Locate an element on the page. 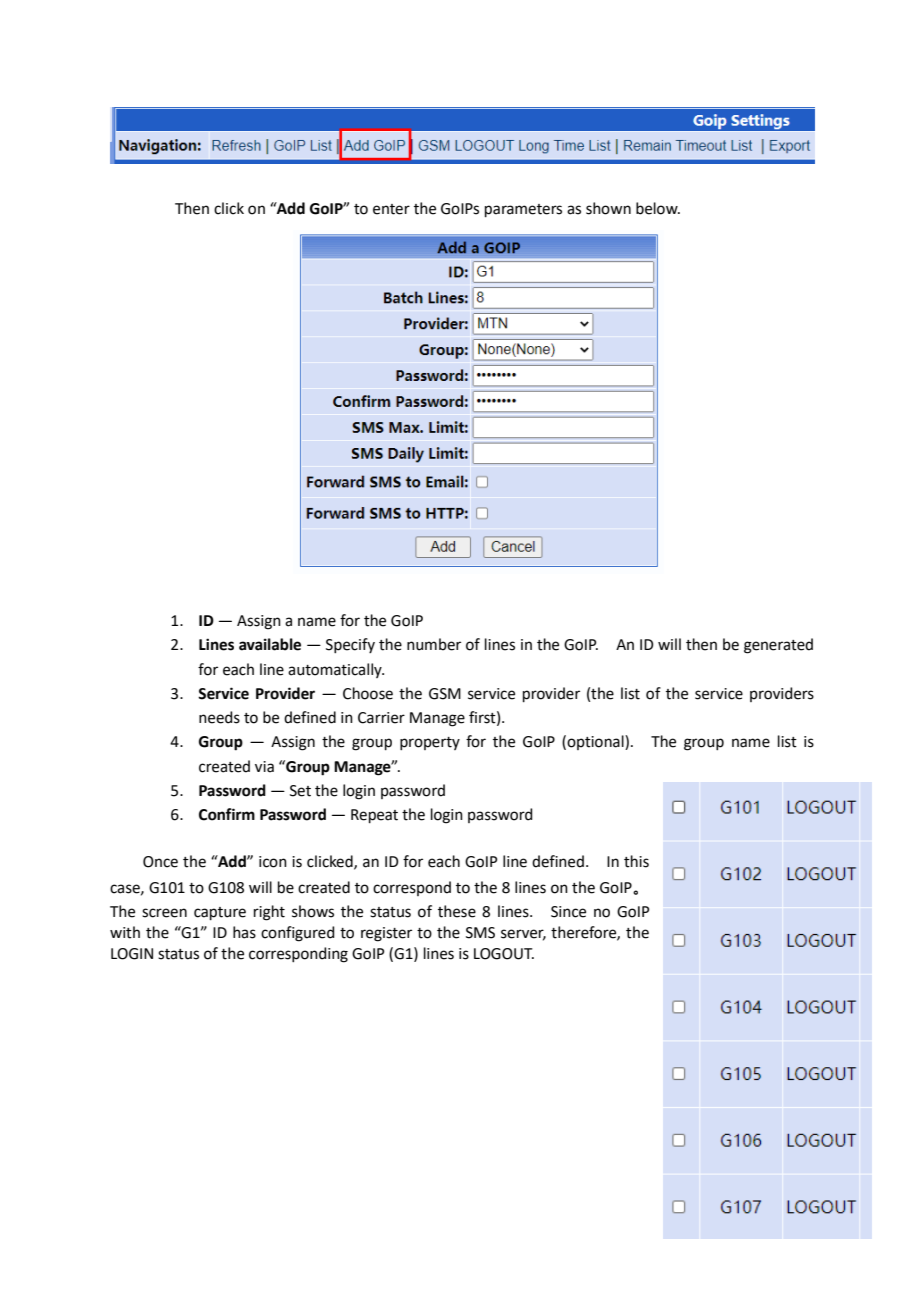 The image size is (924, 1308). parameters is located at coordinates (523, 210).
